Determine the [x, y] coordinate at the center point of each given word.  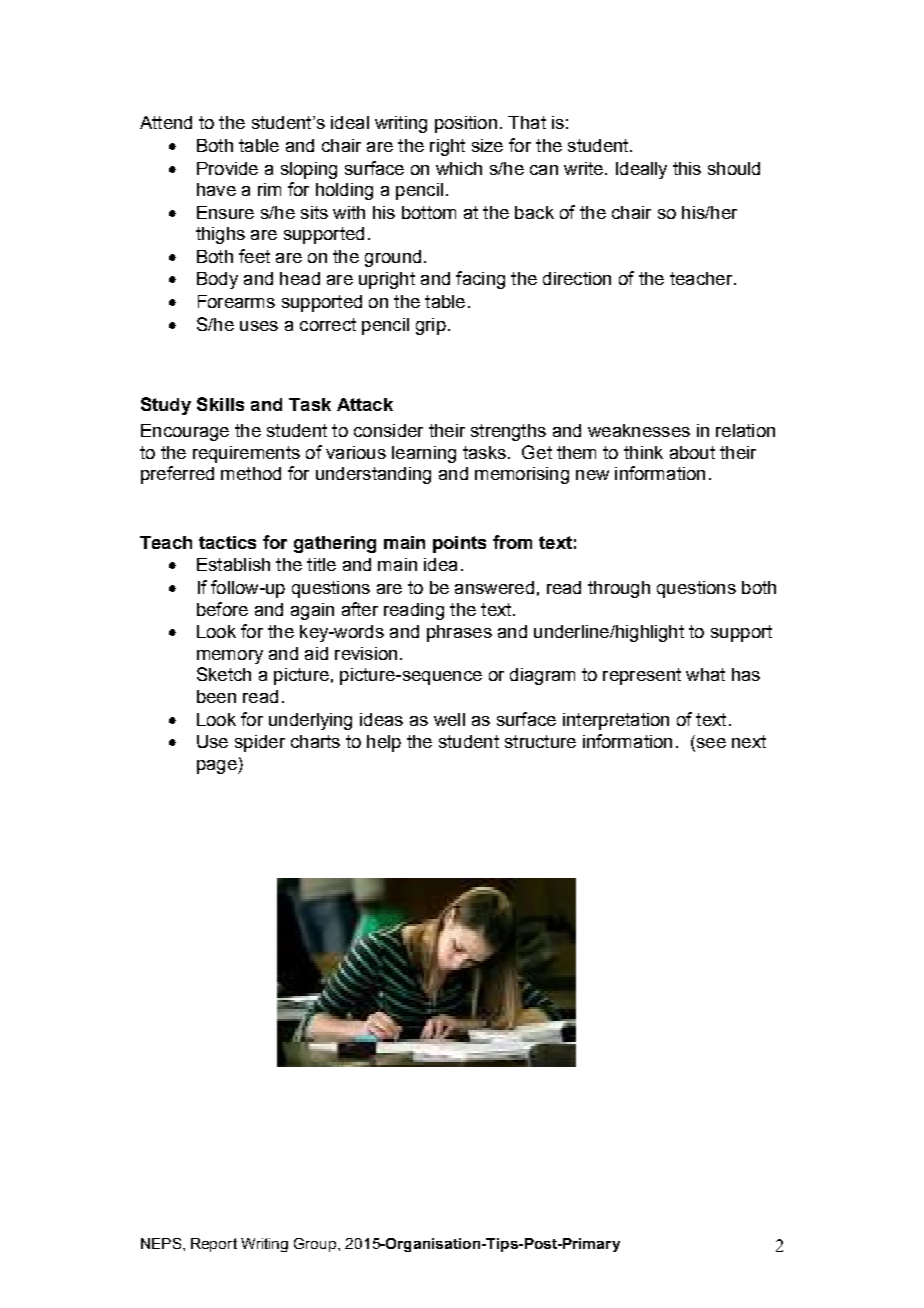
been [216, 696]
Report [214, 1245]
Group [316, 1245]
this [687, 168]
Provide [227, 168]
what [705, 674]
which [459, 168]
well [449, 719]
